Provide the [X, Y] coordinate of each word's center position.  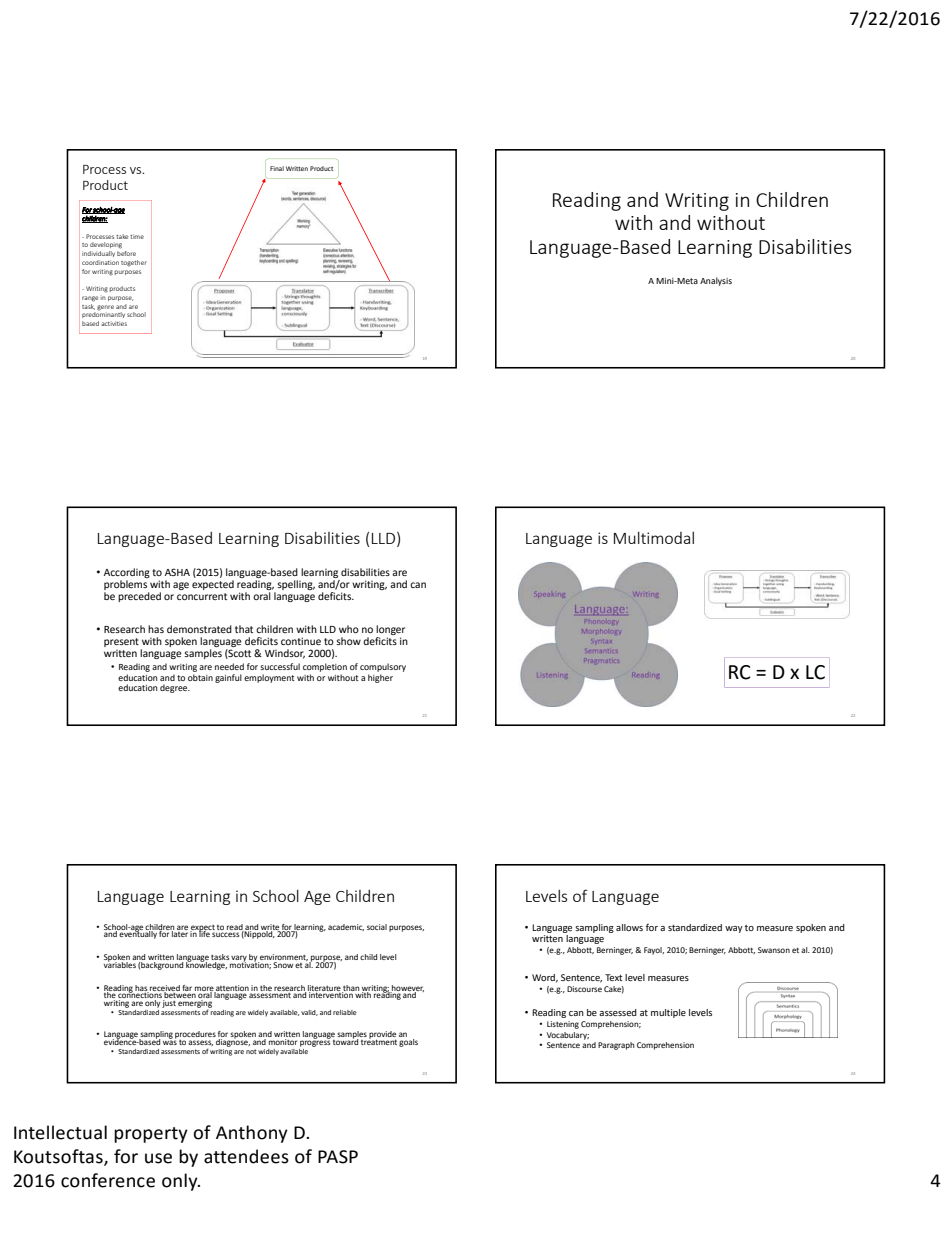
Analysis [716, 281]
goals [408, 1041]
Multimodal [654, 538]
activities [114, 323]
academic [346, 927]
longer [390, 630]
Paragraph [616, 1046]
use [158, 1158]
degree [175, 688]
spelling [296, 585]
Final [277, 168]
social [377, 927]
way [734, 929]
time [137, 236]
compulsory [383, 669]
